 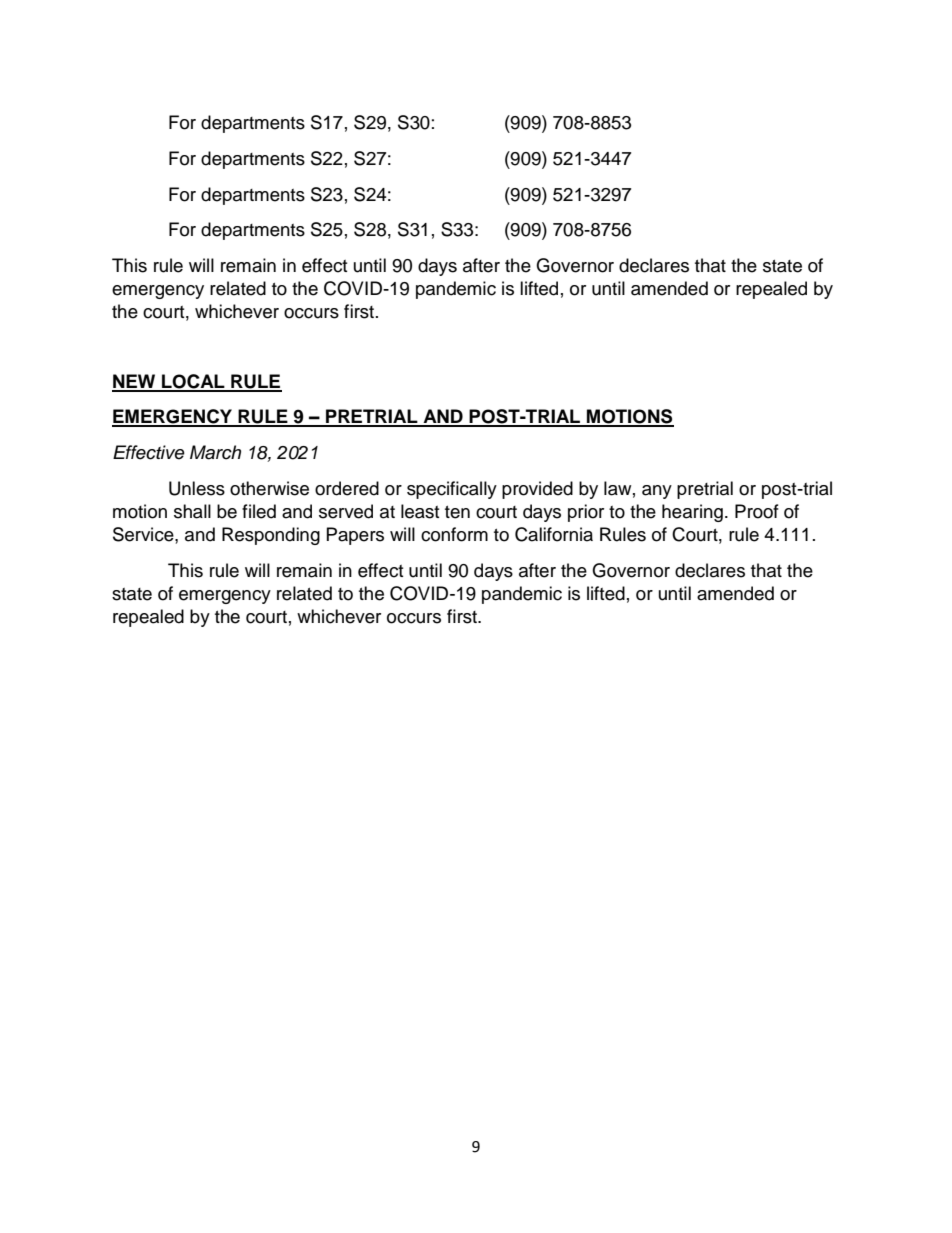 What do you see at coordinates (457, 512) in the screenshot?
I see `ten` at bounding box center [457, 512].
